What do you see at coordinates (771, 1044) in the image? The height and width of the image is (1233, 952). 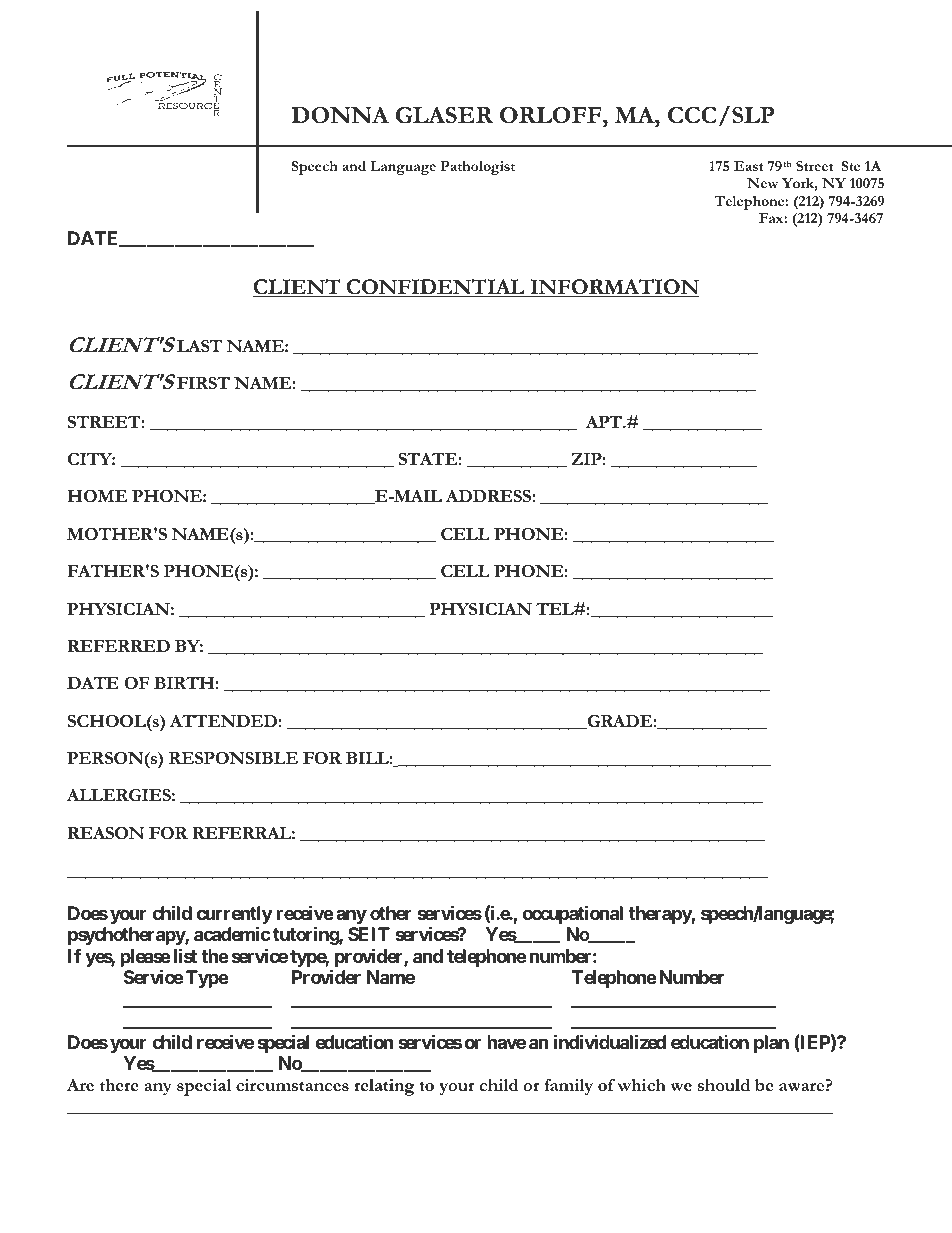 I see `plan` at bounding box center [771, 1044].
